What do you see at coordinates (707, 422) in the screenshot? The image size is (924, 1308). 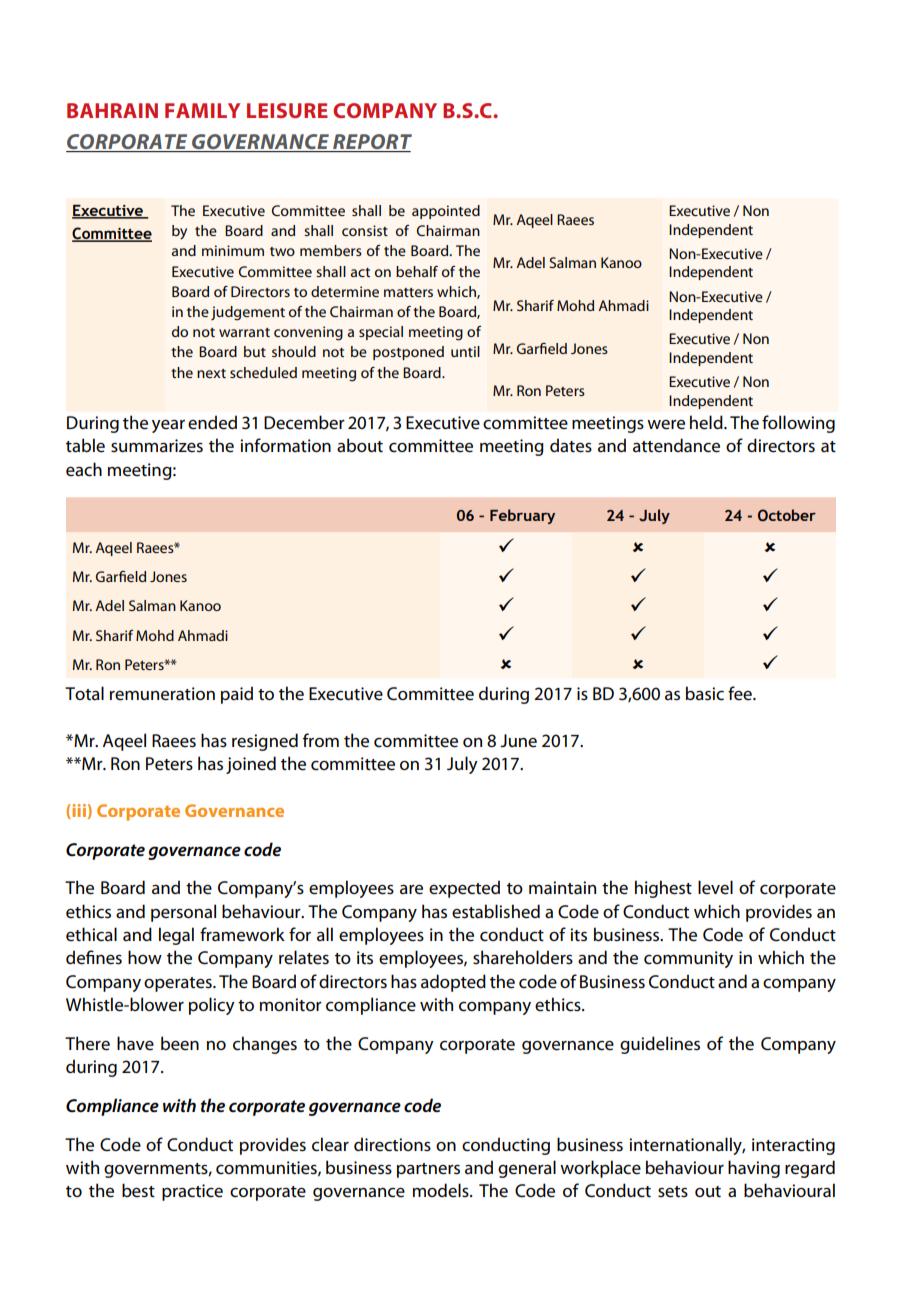 I see `held` at bounding box center [707, 422].
